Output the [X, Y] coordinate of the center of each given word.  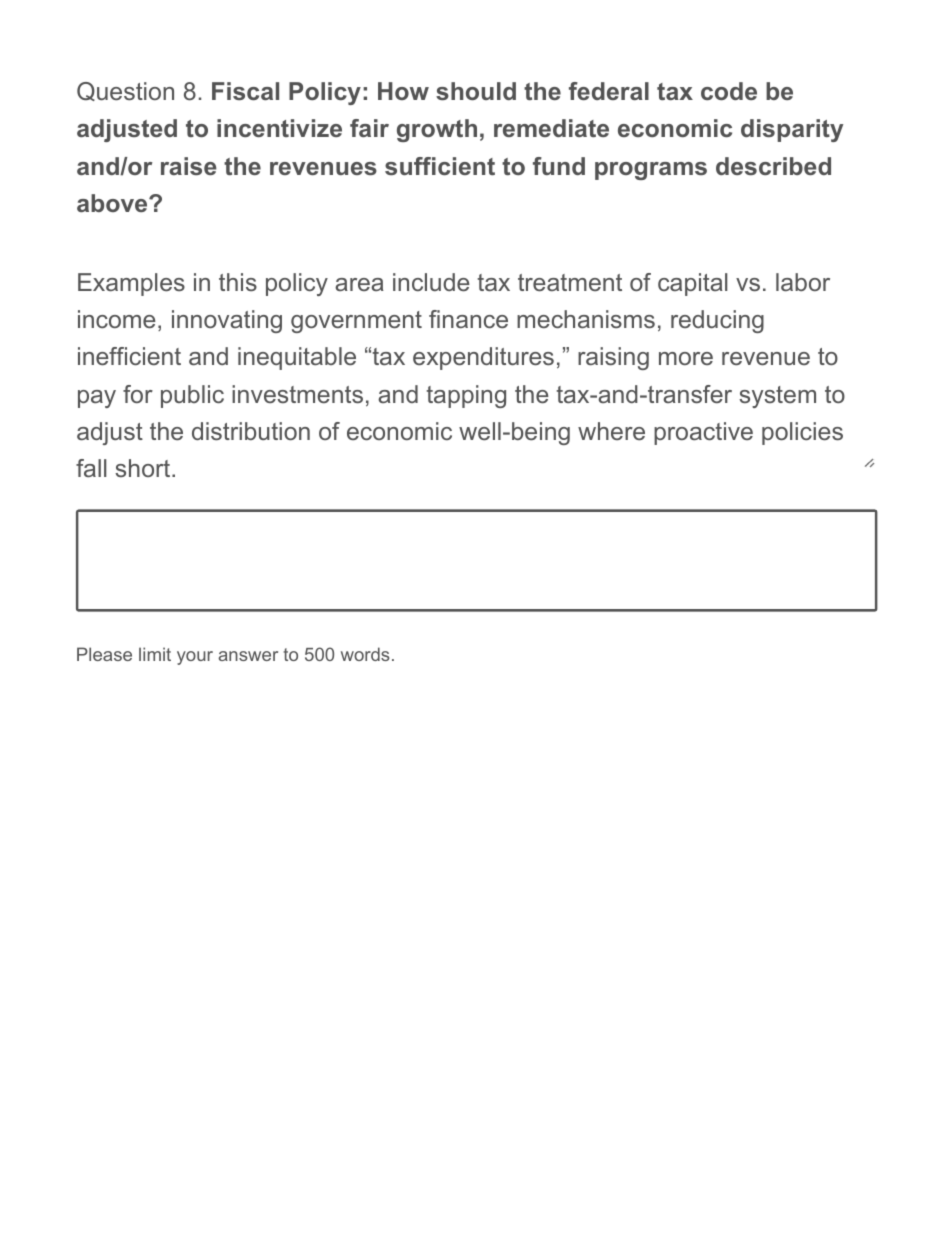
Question [125, 91]
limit [155, 654]
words [365, 654]
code [729, 91]
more [686, 358]
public [192, 396]
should [476, 91]
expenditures [483, 358]
